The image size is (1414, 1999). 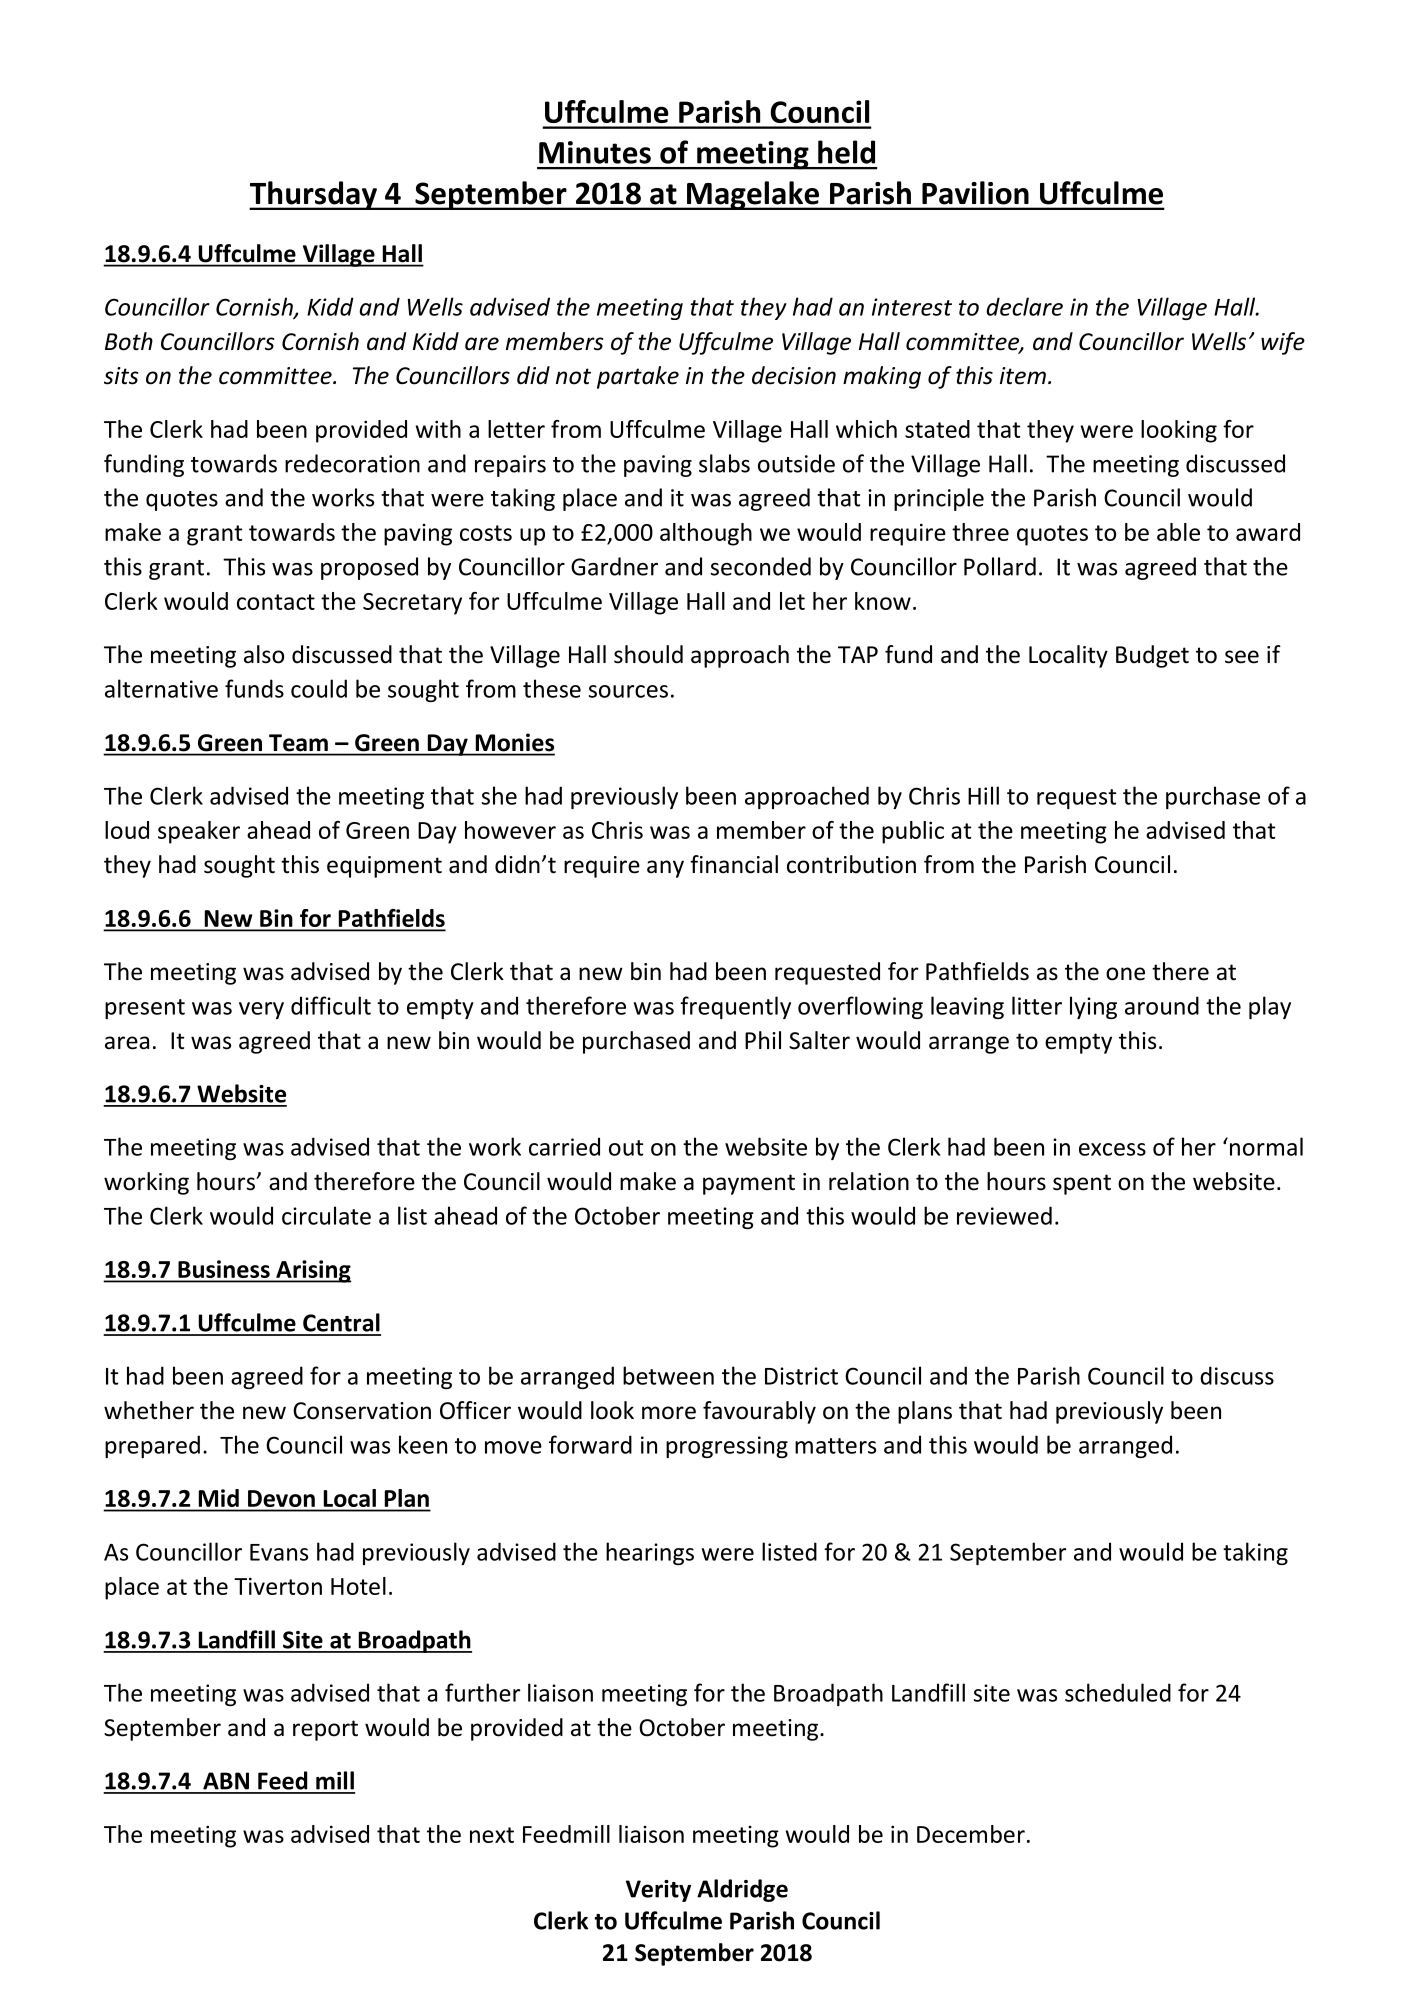 What do you see at coordinates (595, 152) in the screenshot?
I see `Minutes` at bounding box center [595, 152].
